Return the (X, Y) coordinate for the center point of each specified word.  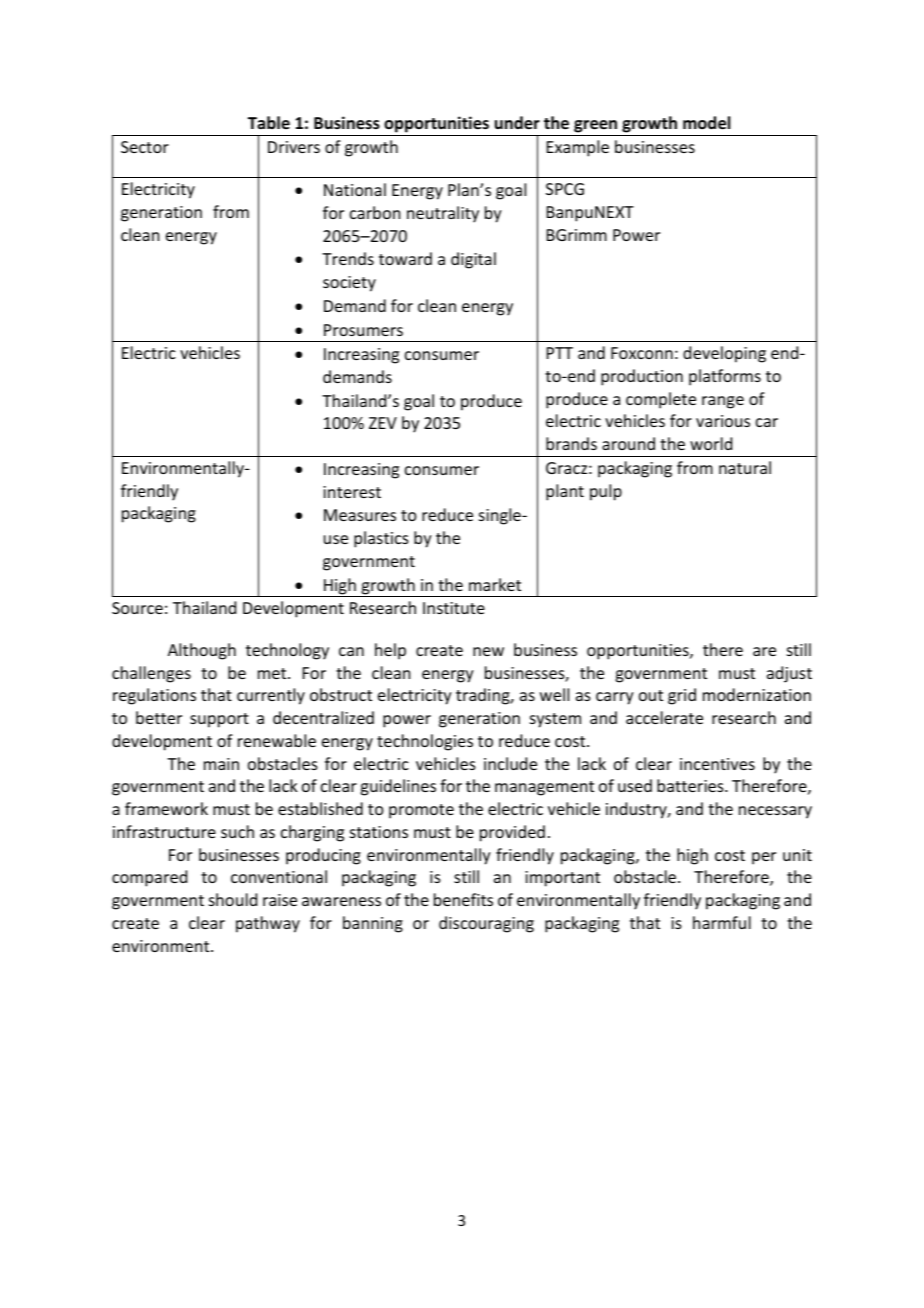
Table (269, 122)
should (233, 899)
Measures (360, 515)
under (517, 123)
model (706, 123)
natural (745, 467)
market (495, 584)
